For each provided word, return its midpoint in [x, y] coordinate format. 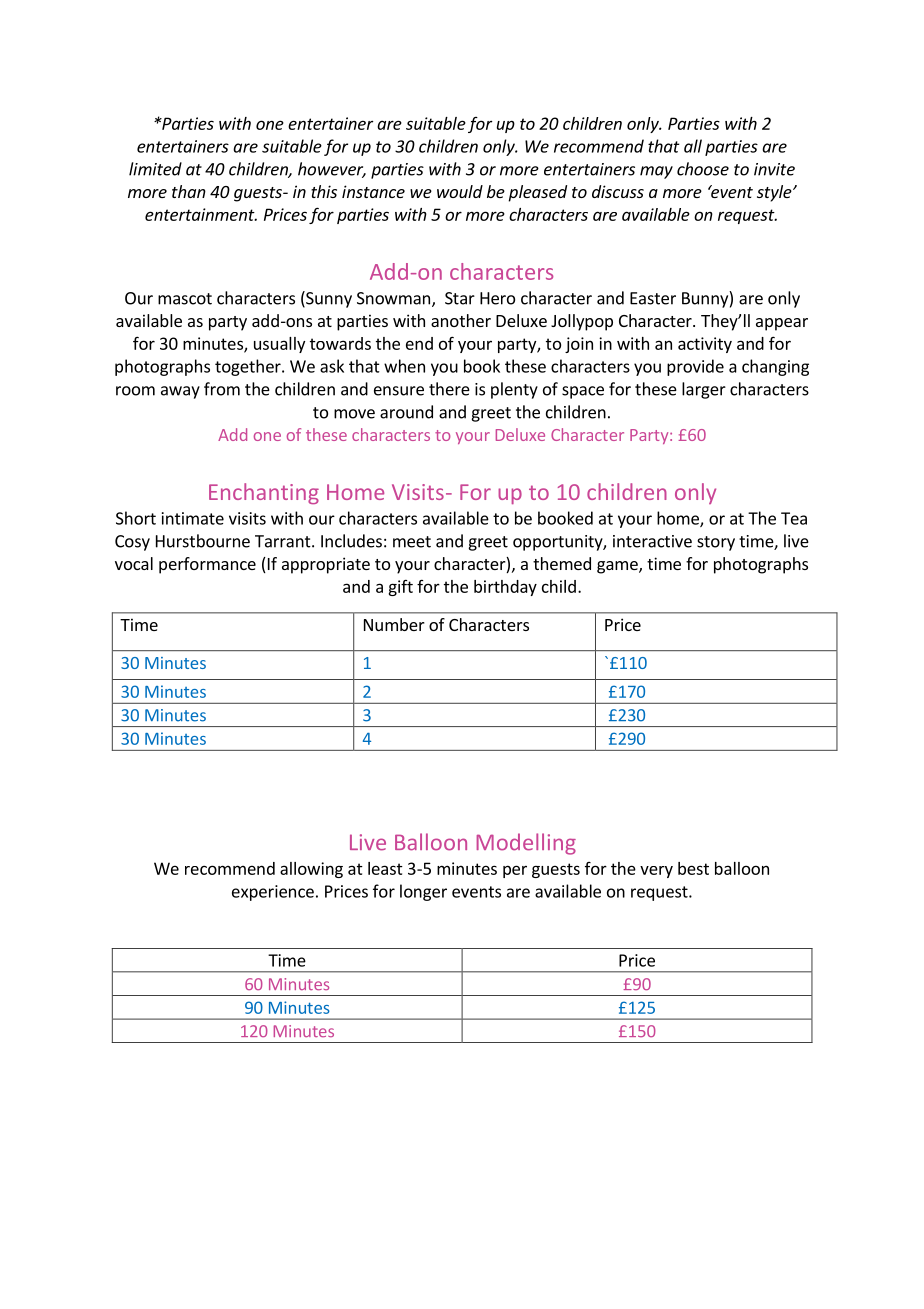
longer [423, 892]
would [460, 191]
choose [703, 169]
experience [273, 893]
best [693, 868]
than [189, 191]
